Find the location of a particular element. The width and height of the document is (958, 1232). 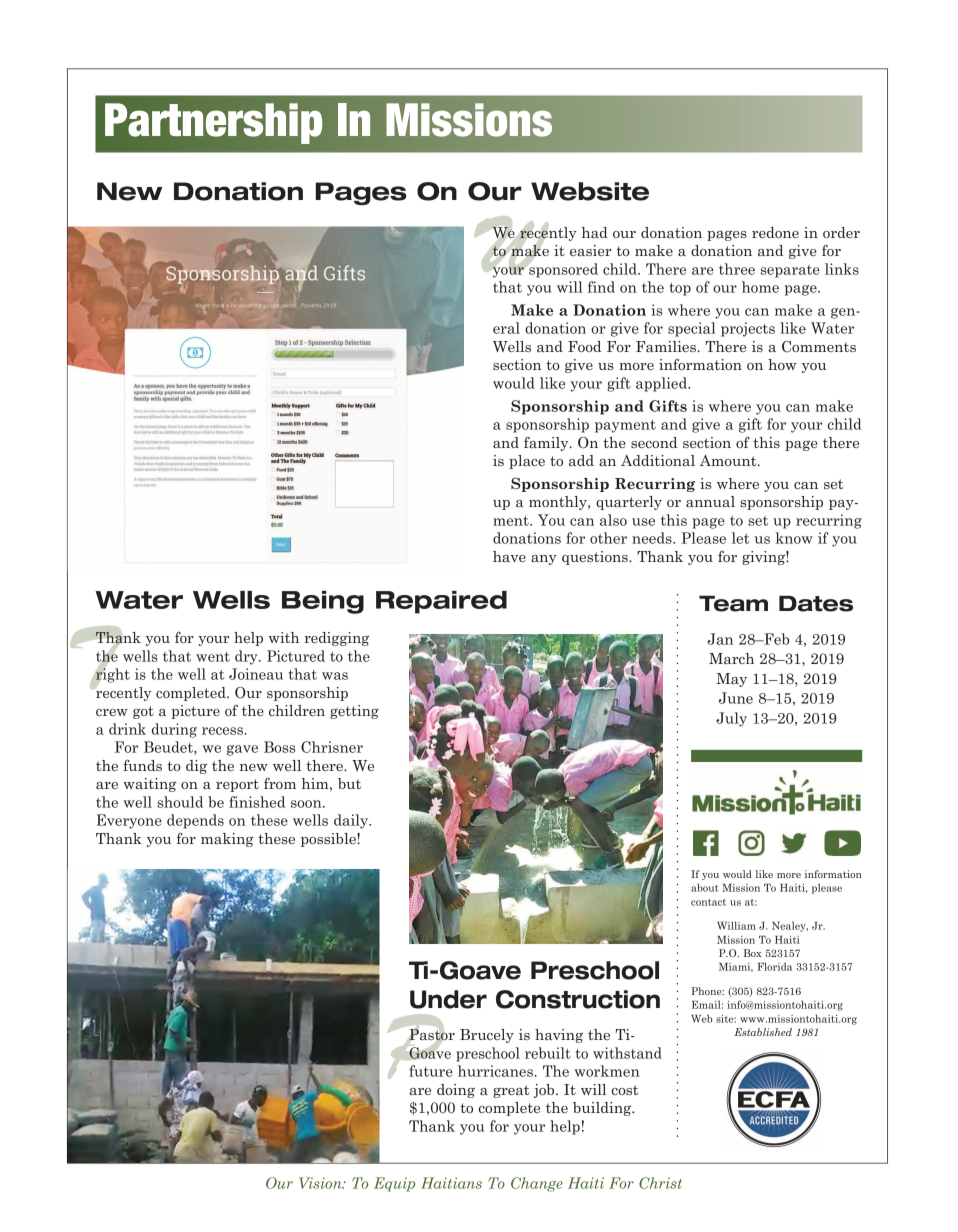

March is located at coordinates (731, 658).
